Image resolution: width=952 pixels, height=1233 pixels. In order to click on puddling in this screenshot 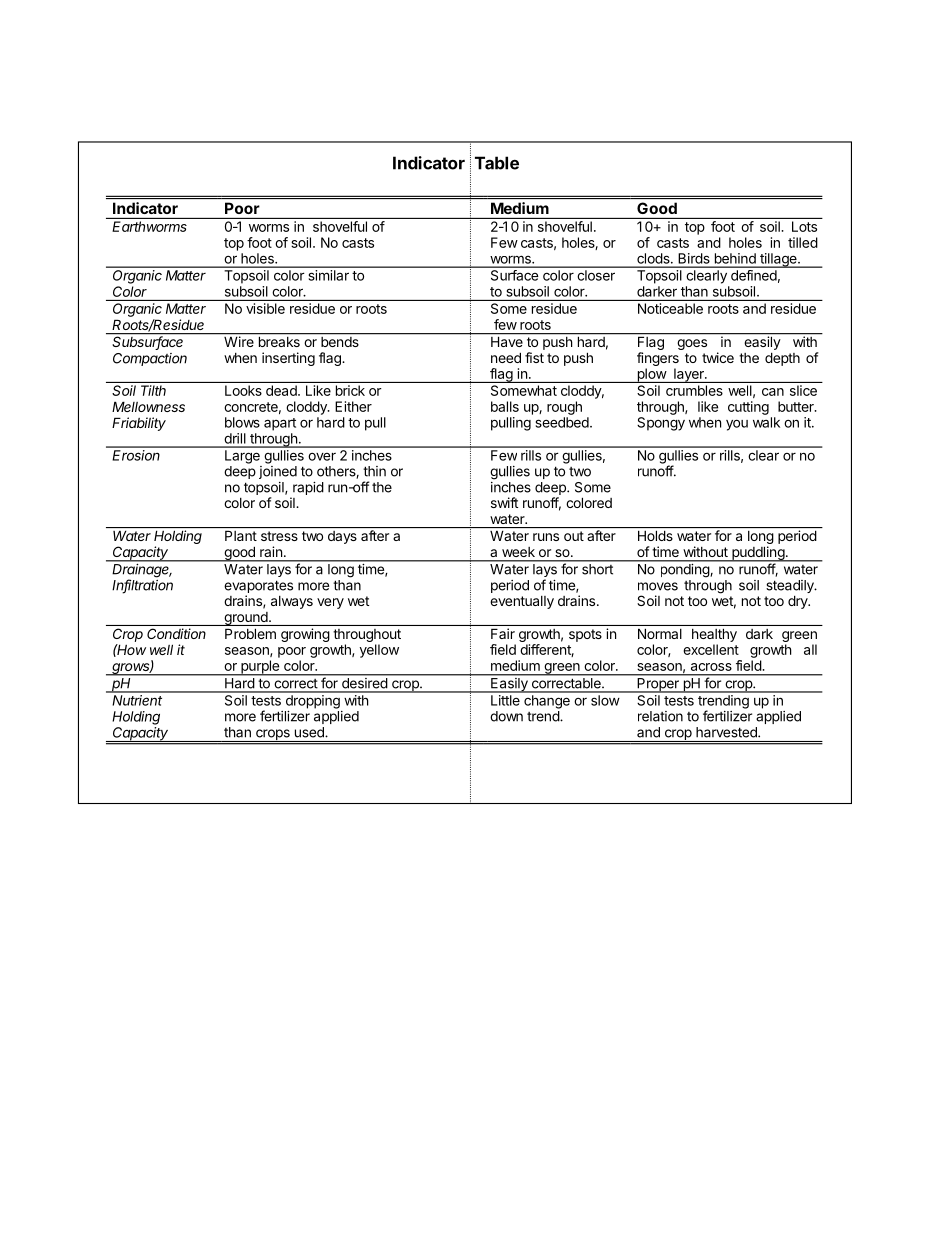, I will do `click(758, 554)`.
